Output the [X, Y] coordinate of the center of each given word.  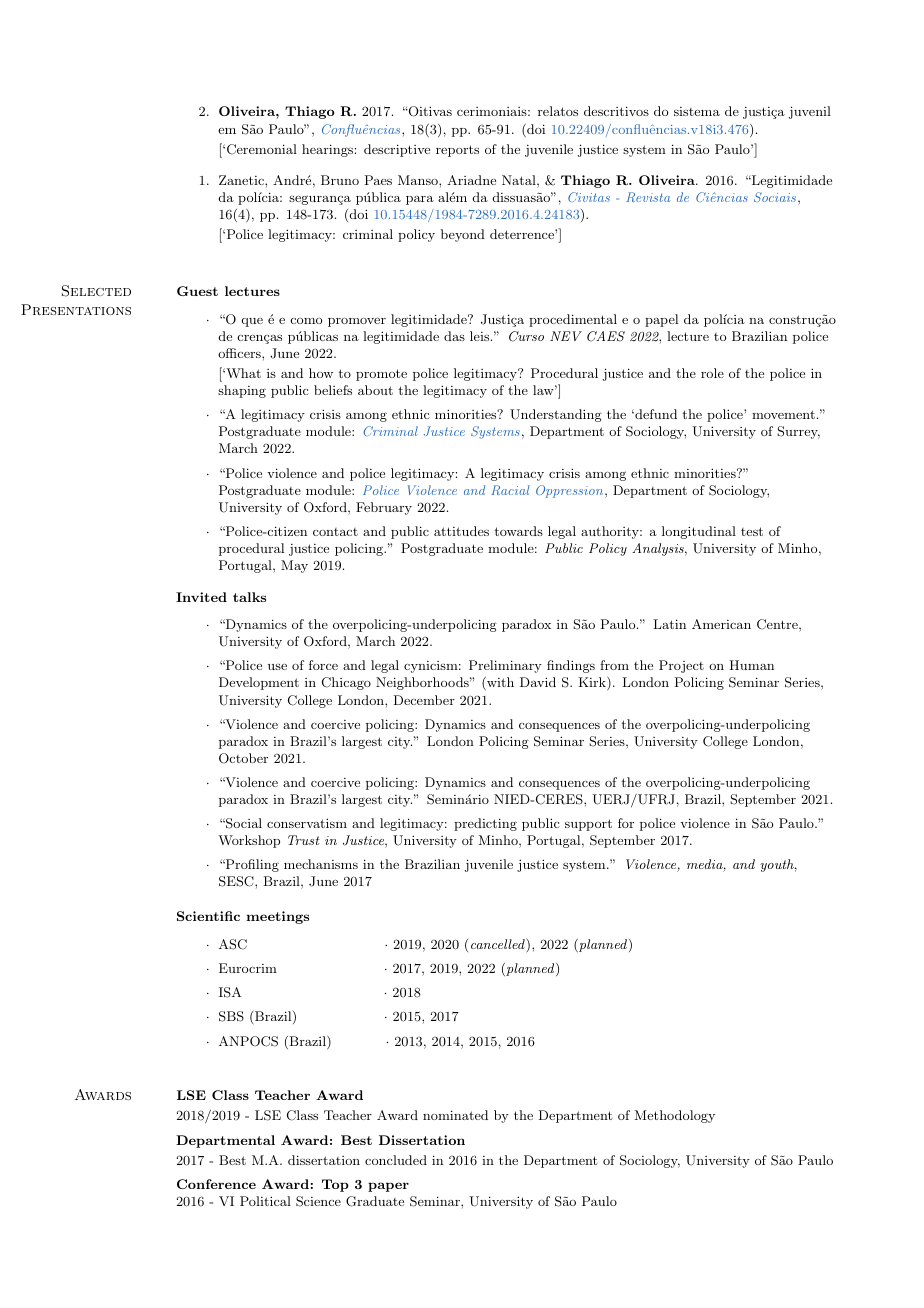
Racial [510, 490]
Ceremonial [262, 149]
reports [457, 151]
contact [335, 532]
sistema [697, 111]
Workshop [249, 841]
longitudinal [699, 532]
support [588, 825]
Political [265, 1201]
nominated [455, 1115]
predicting [485, 824]
